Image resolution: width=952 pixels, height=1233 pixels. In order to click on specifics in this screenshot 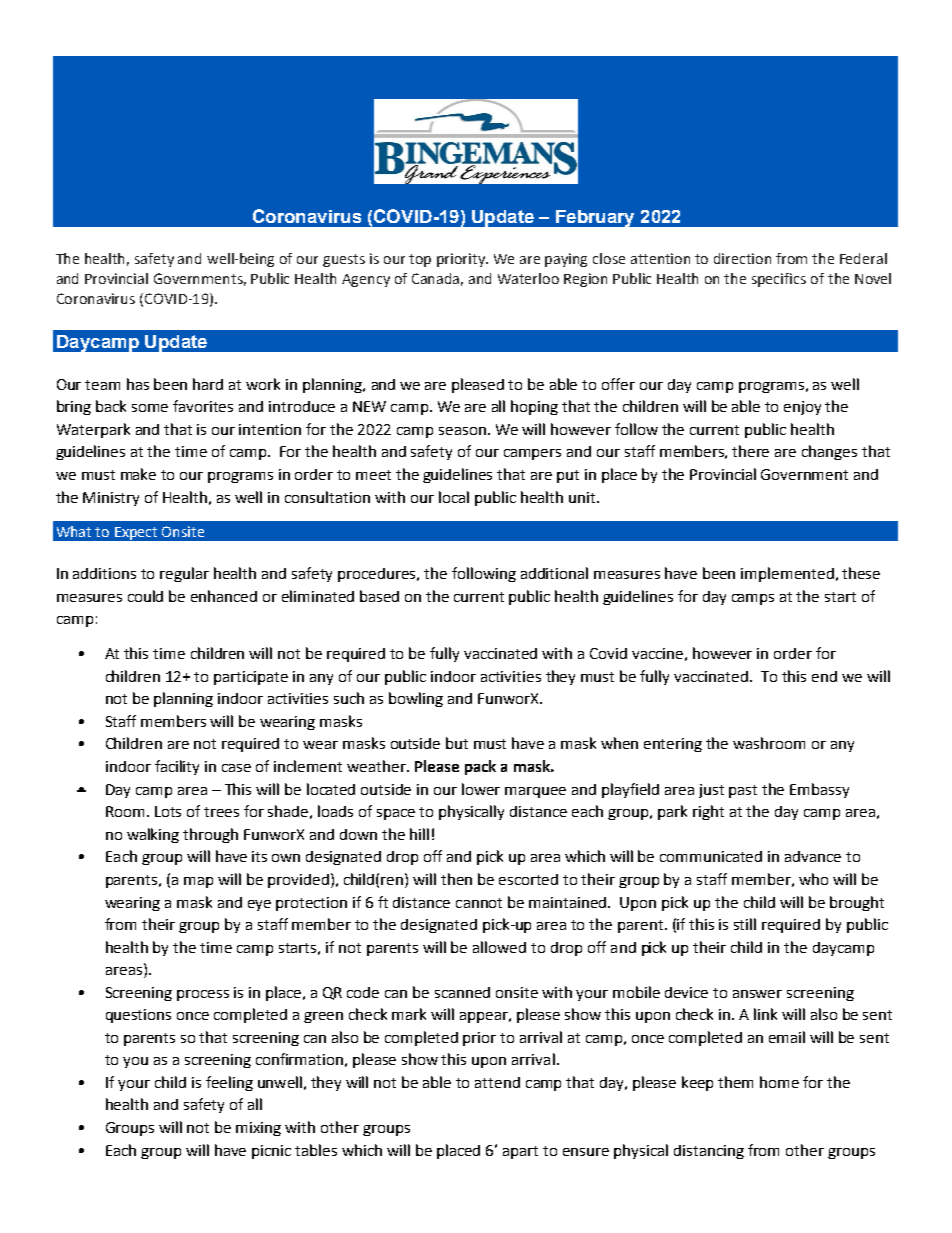, I will do `click(779, 280)`.
